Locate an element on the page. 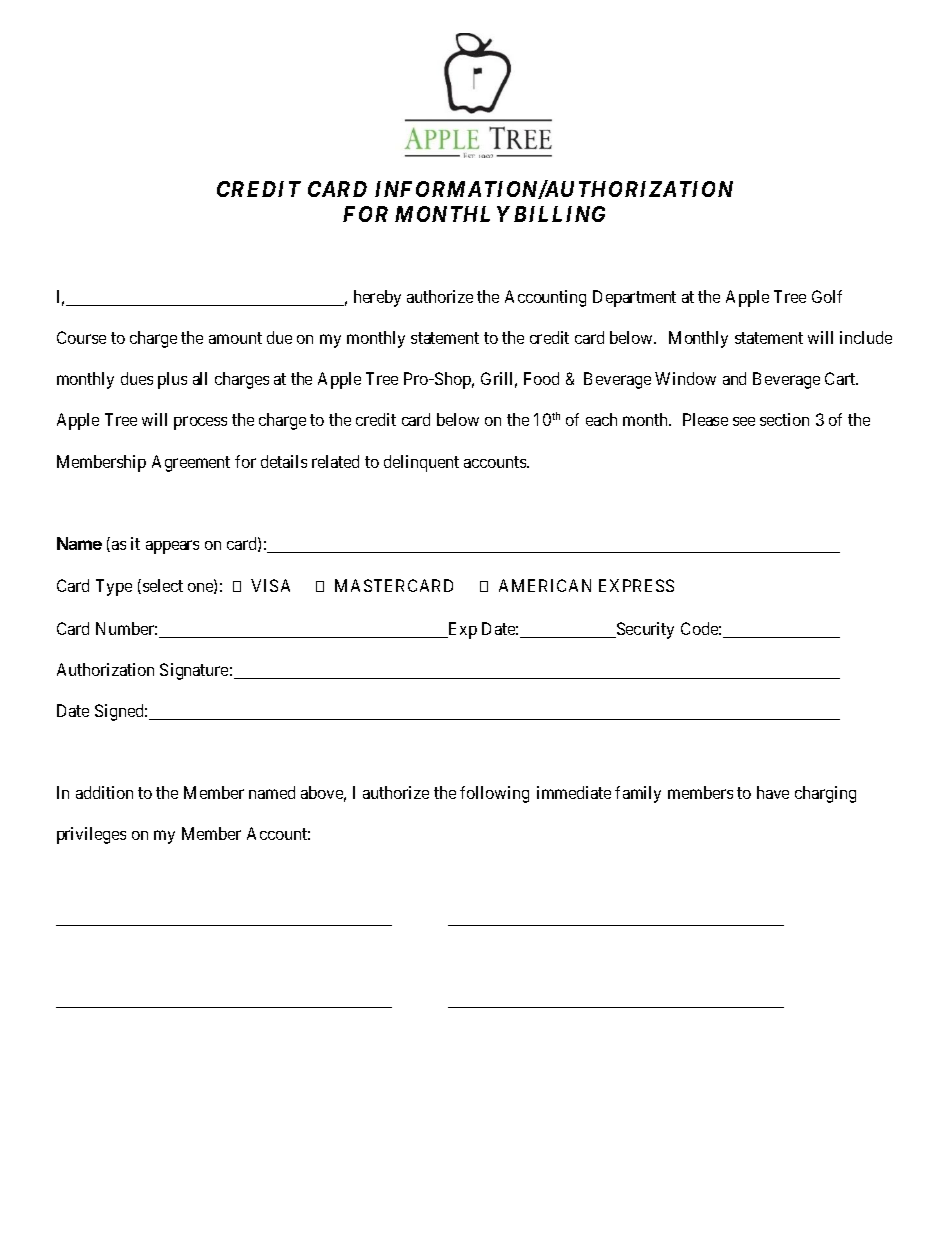 The width and height of the image is (952, 1233). appears is located at coordinates (172, 547).
